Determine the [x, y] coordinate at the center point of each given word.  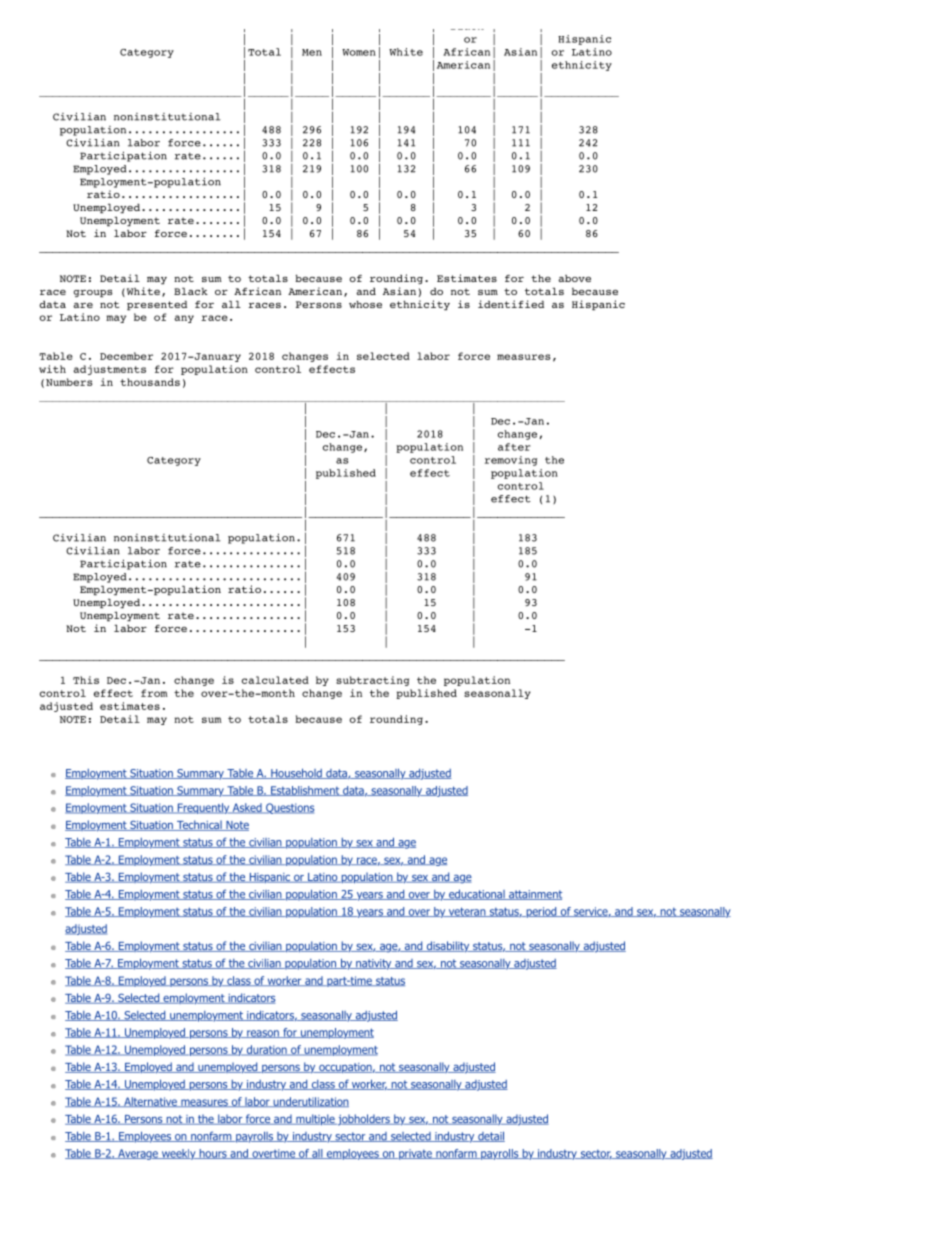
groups [93, 293]
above [574, 278]
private [415, 1154]
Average [138, 1154]
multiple [315, 1120]
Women [359, 52]
